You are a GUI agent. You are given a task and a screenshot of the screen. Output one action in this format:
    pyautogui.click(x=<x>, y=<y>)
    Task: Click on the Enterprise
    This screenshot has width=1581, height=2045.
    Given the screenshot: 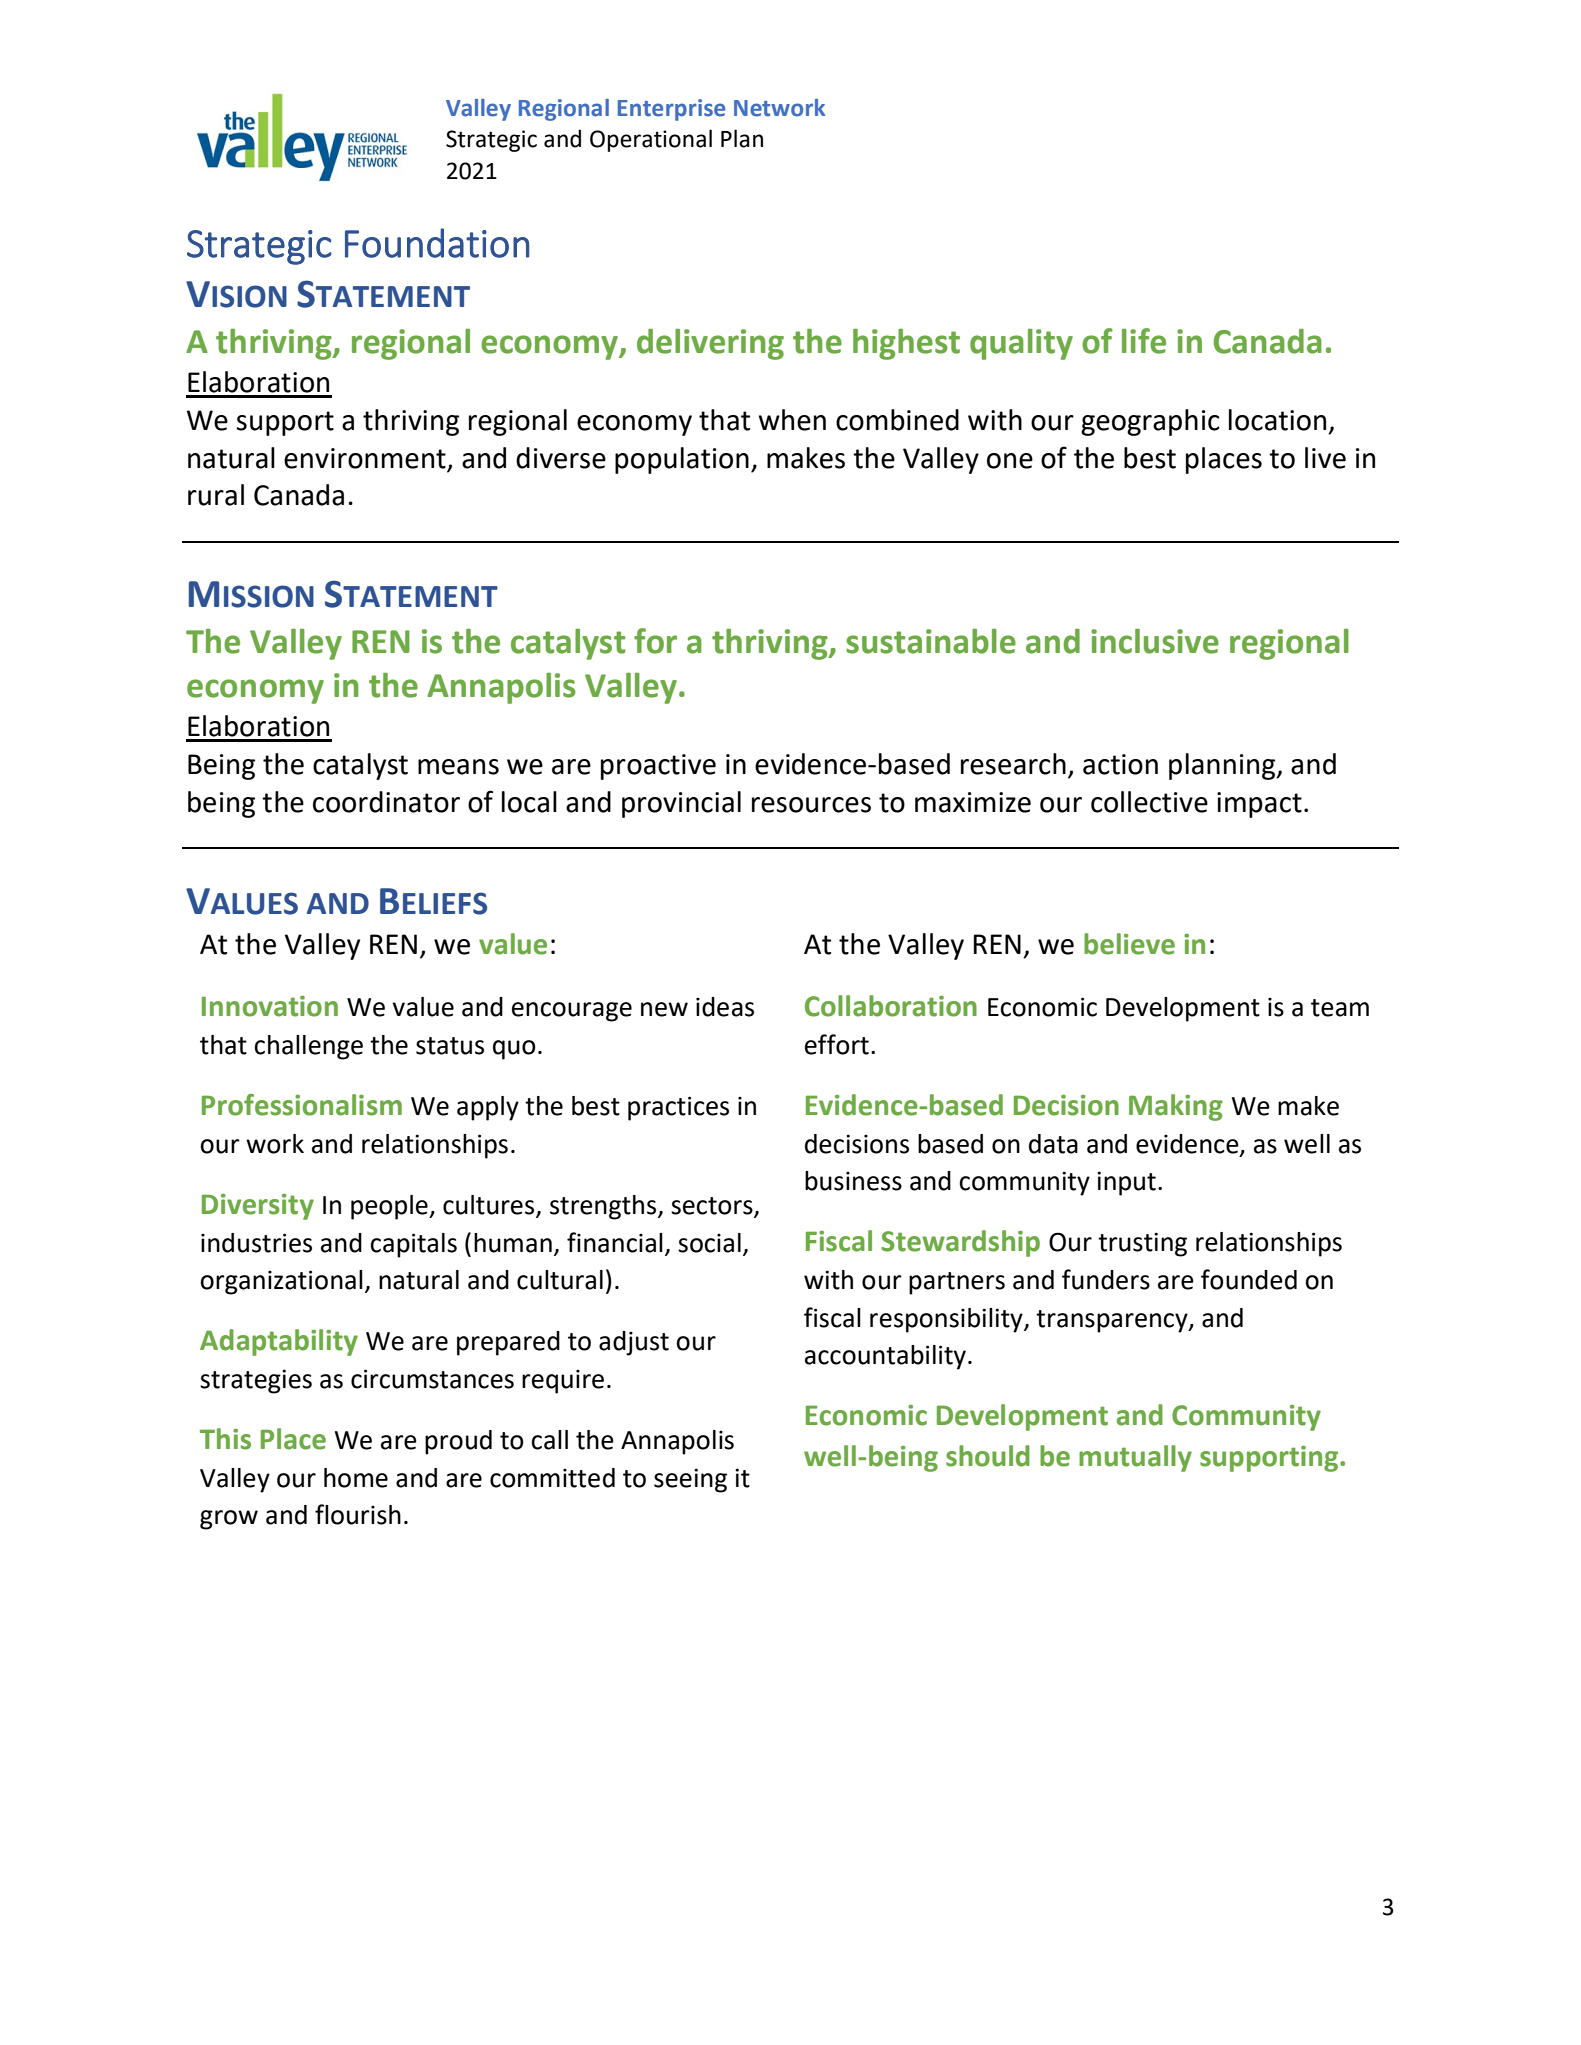 What is the action you would take?
    pyautogui.click(x=671, y=110)
